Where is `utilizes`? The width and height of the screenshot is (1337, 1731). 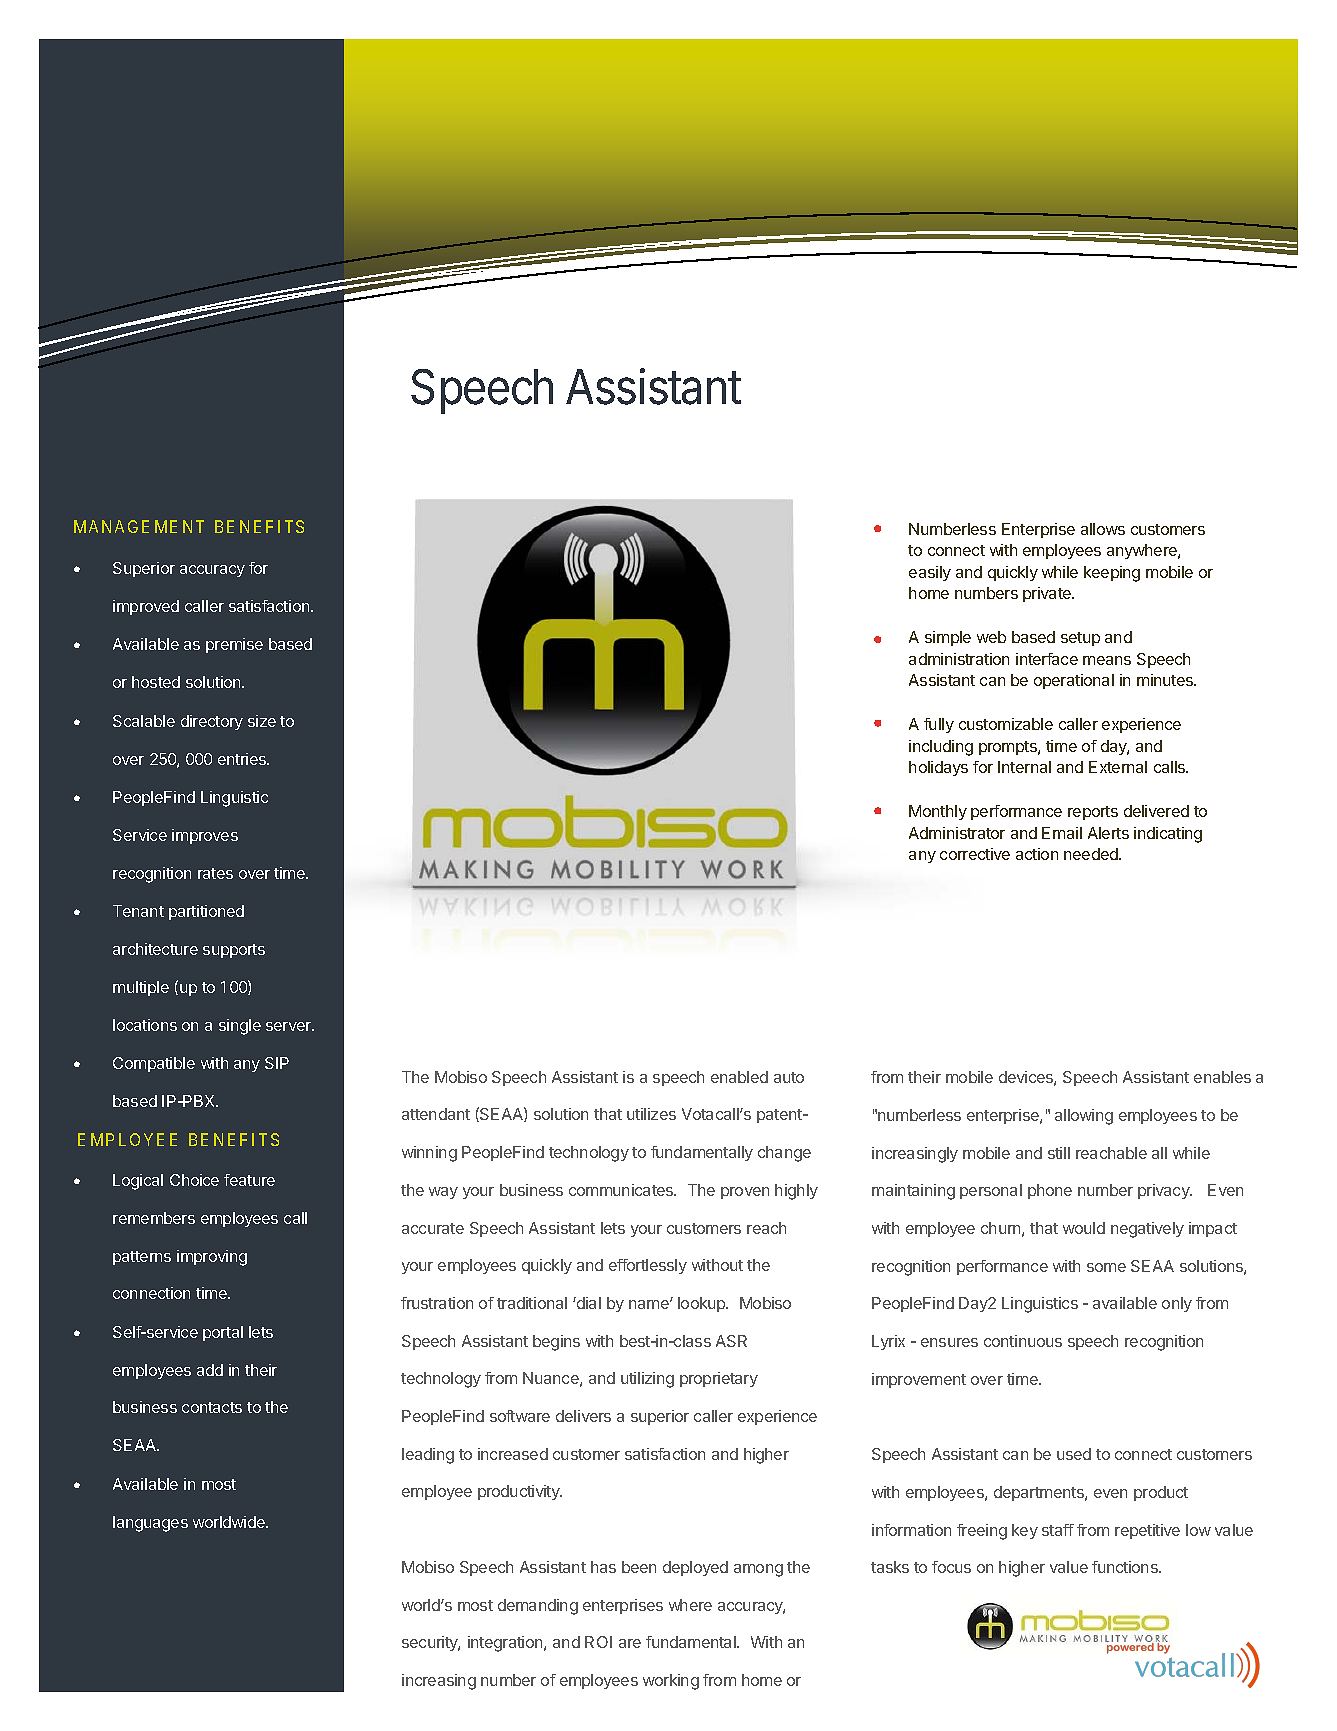 utilizes is located at coordinates (651, 1114).
